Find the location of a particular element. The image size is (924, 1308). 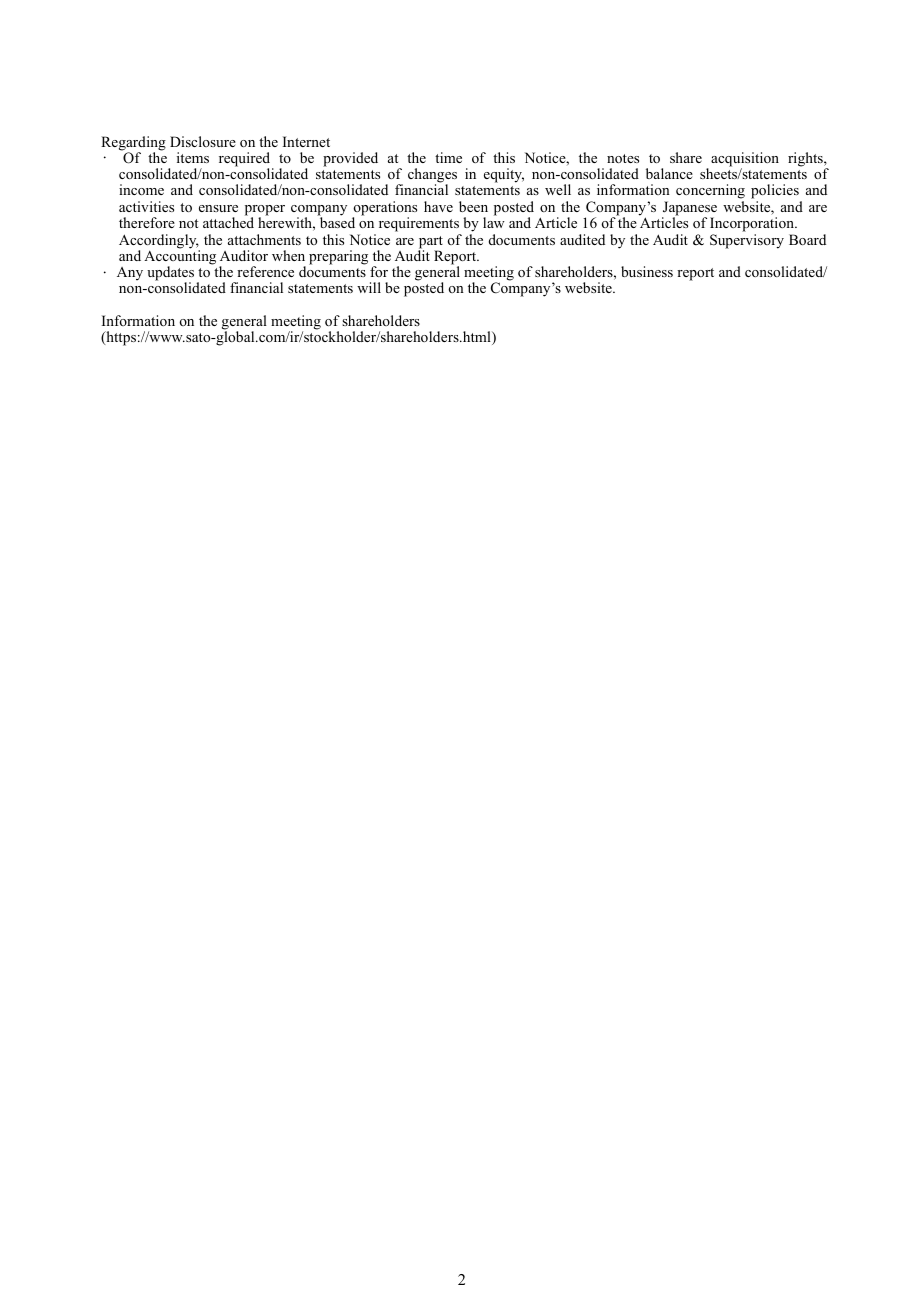

time is located at coordinates (448, 157).
